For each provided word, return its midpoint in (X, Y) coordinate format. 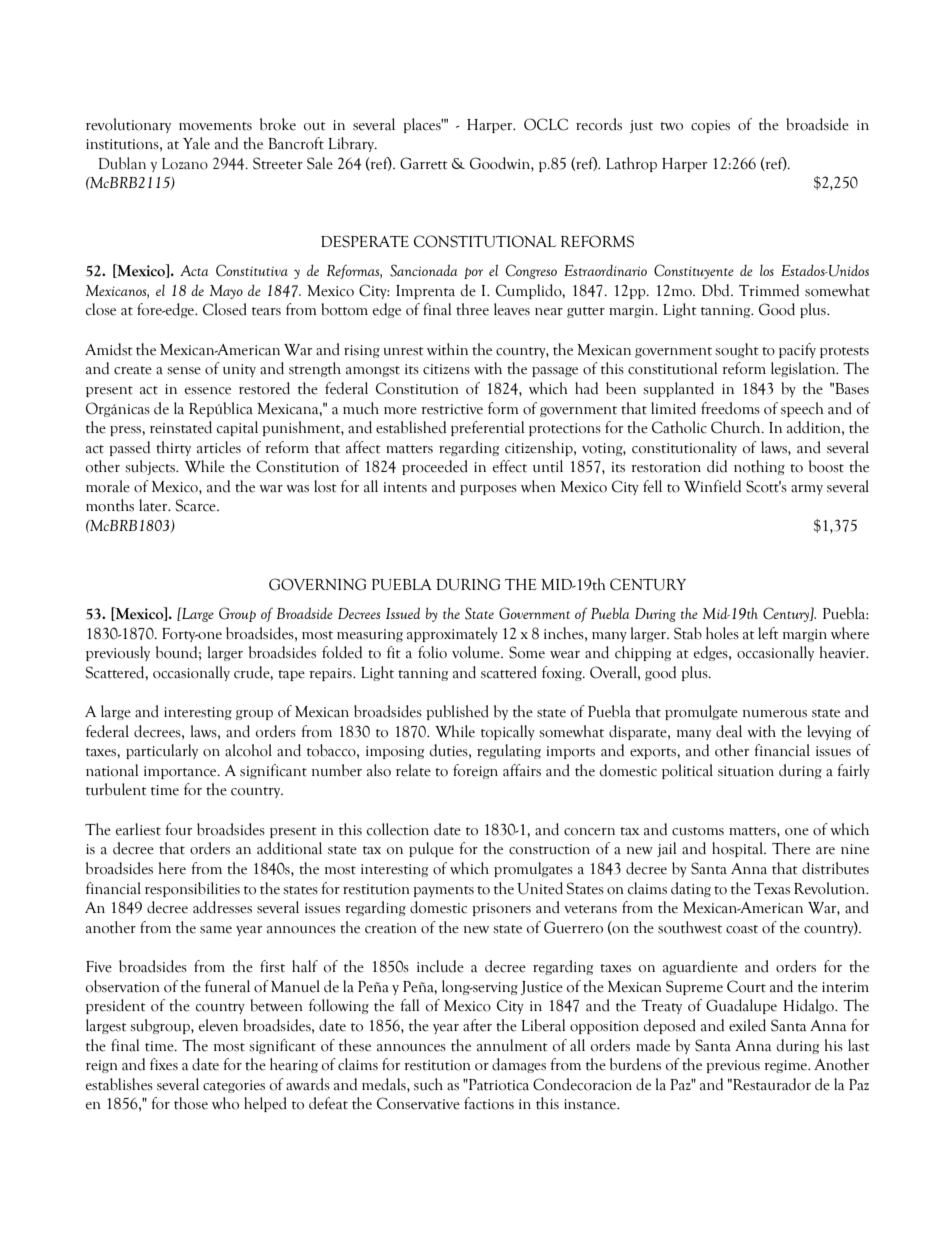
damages (519, 1065)
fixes (164, 1064)
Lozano (185, 164)
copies (710, 126)
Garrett (424, 163)
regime (786, 1066)
